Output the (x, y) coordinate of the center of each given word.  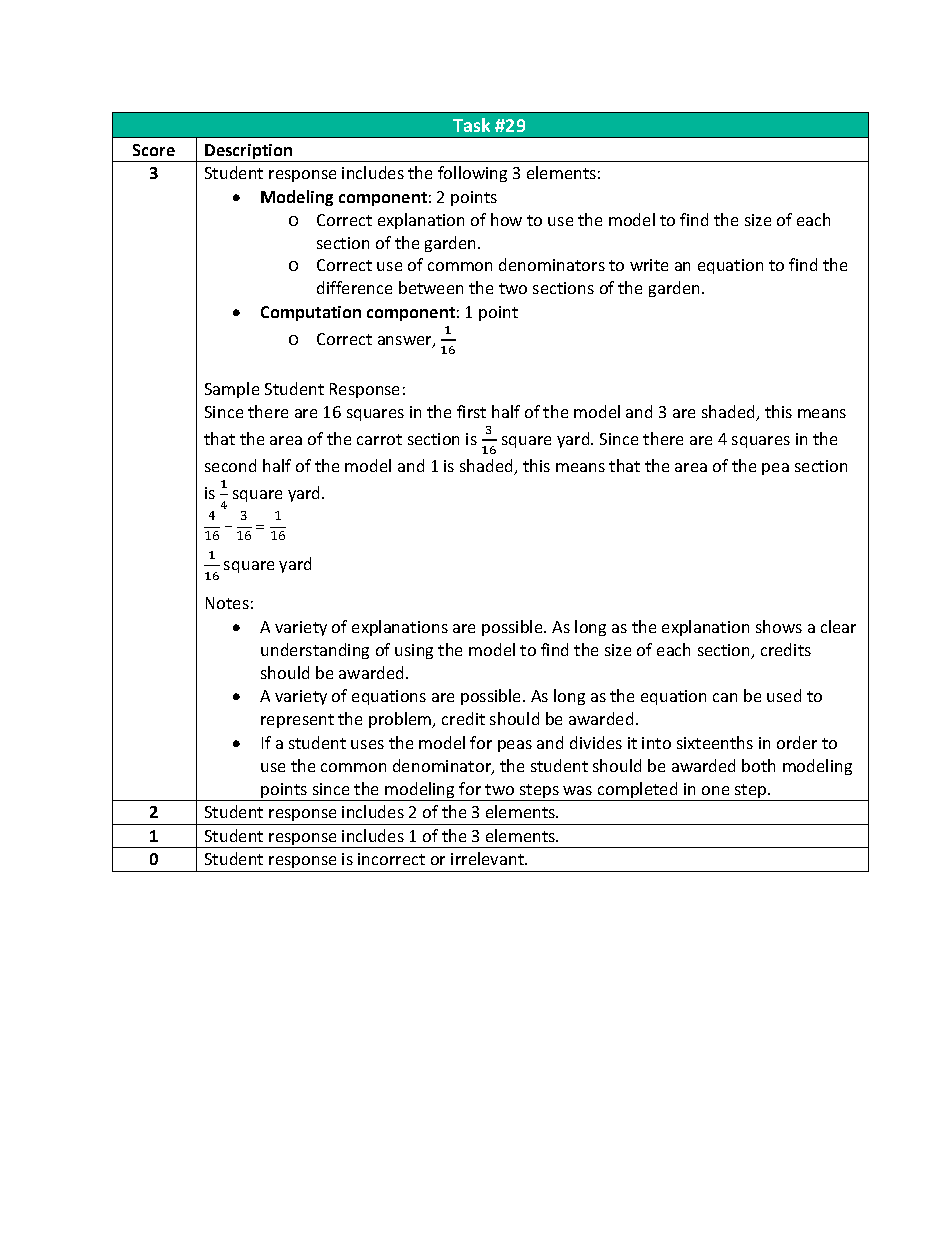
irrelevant (488, 858)
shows (779, 626)
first (471, 411)
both (758, 765)
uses (367, 744)
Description (249, 153)
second (230, 465)
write (649, 265)
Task (471, 125)
